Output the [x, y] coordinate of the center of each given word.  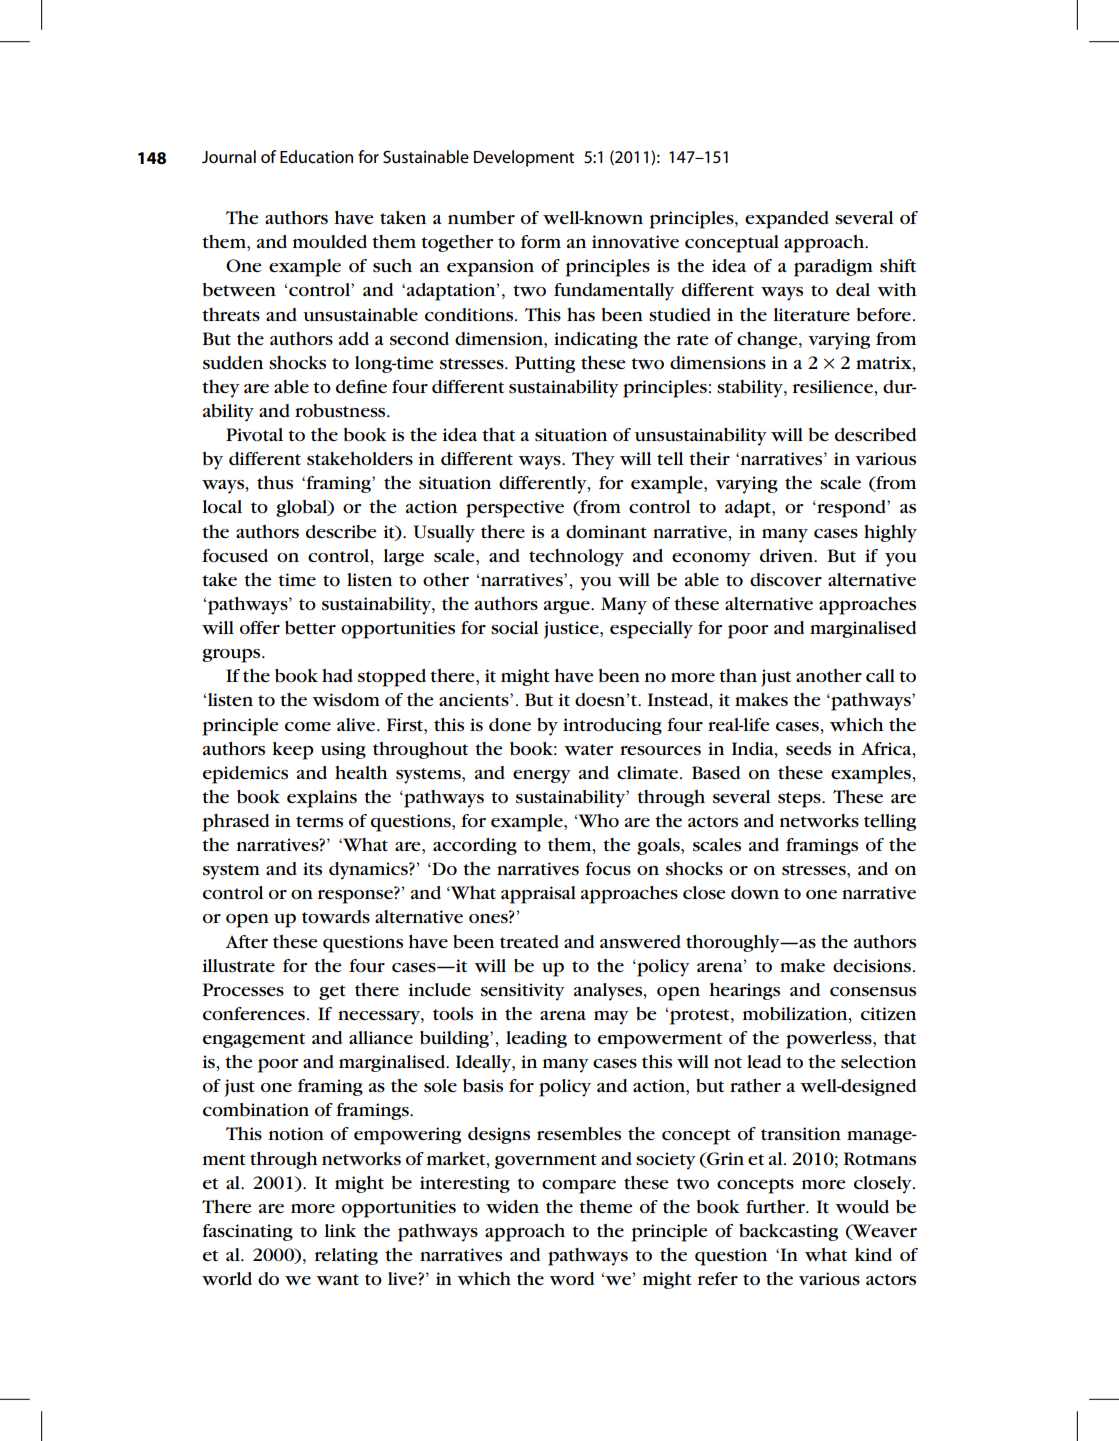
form [541, 241]
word [571, 1278]
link [340, 1230]
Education [316, 156]
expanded [787, 220]
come [308, 726]
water [589, 749]
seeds [808, 749]
